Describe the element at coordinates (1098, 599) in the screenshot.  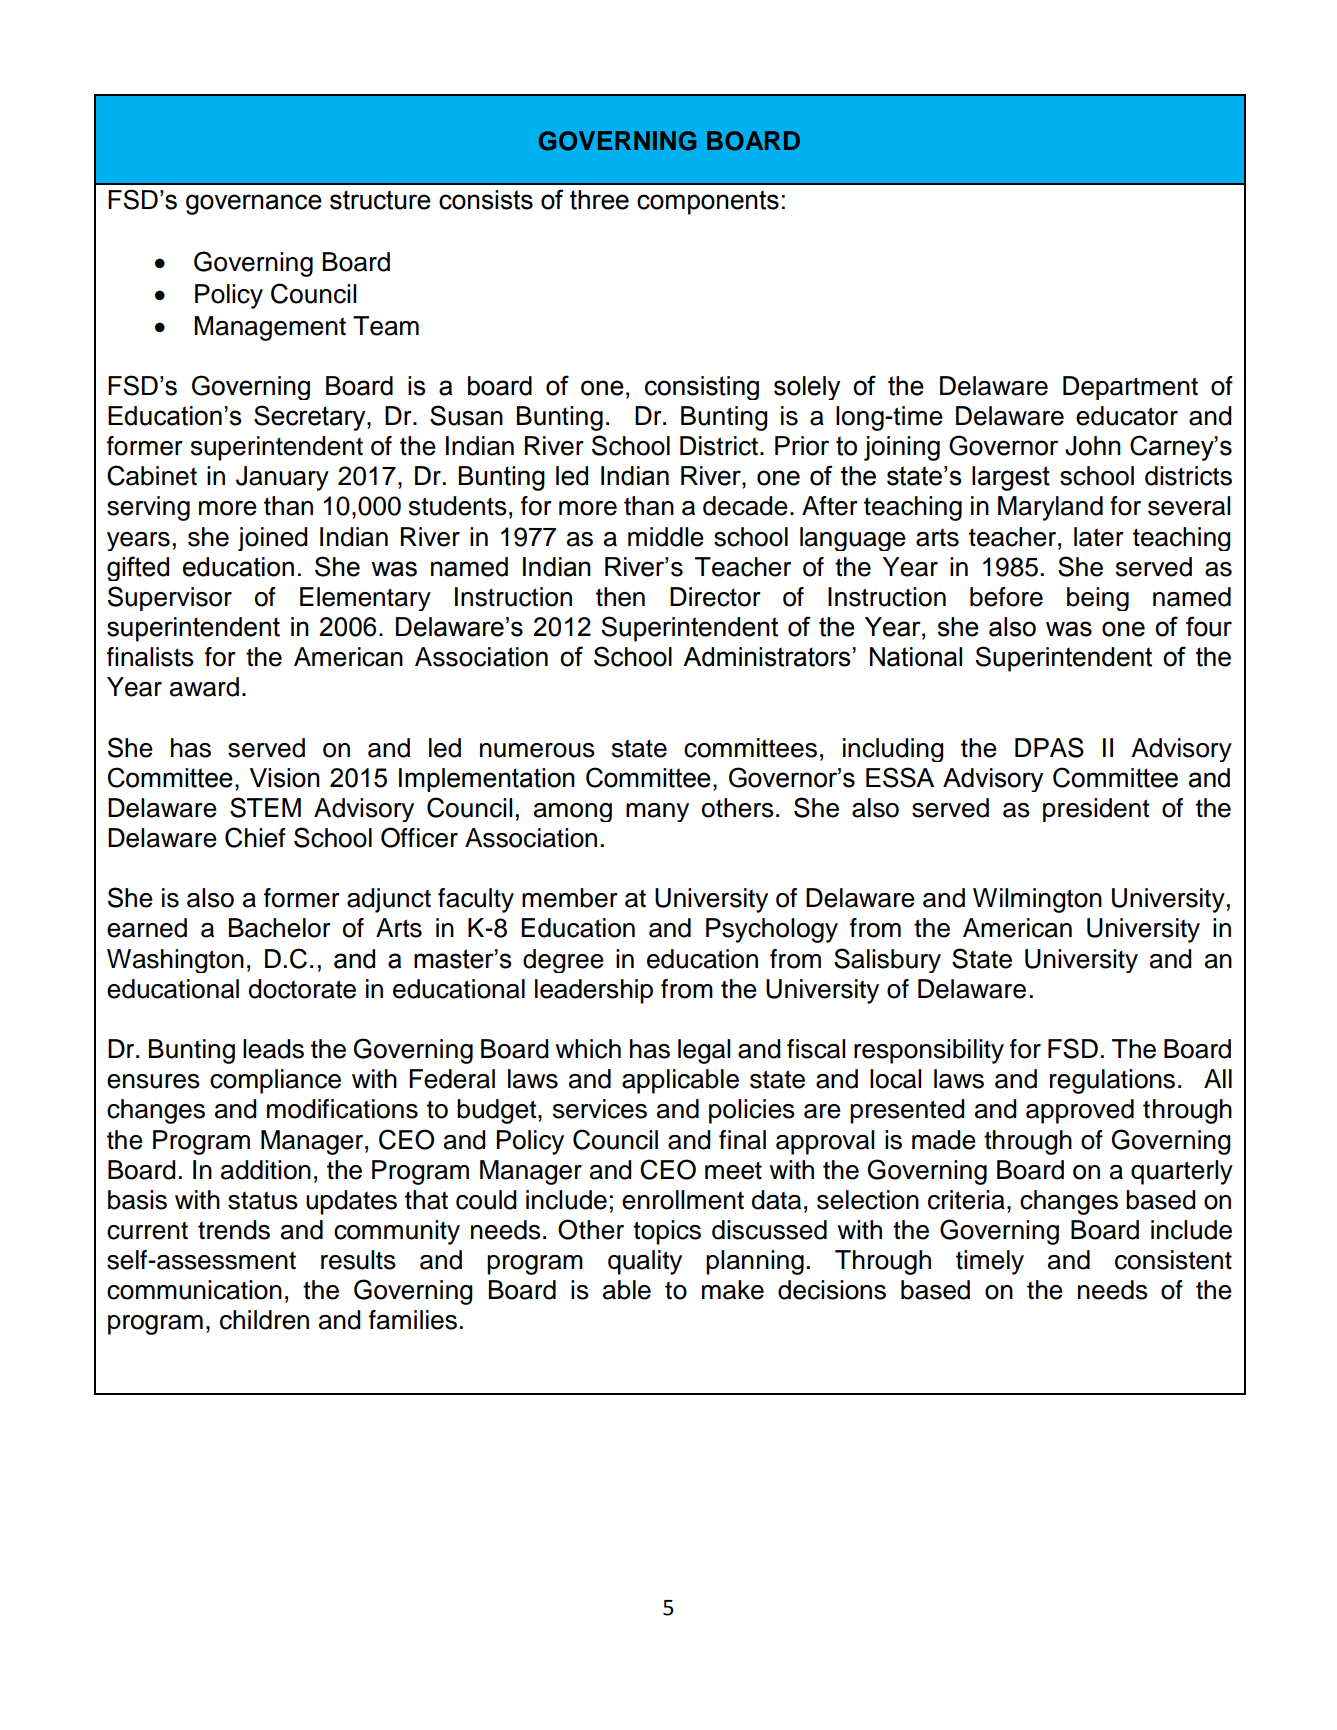
I see `being` at that location.
